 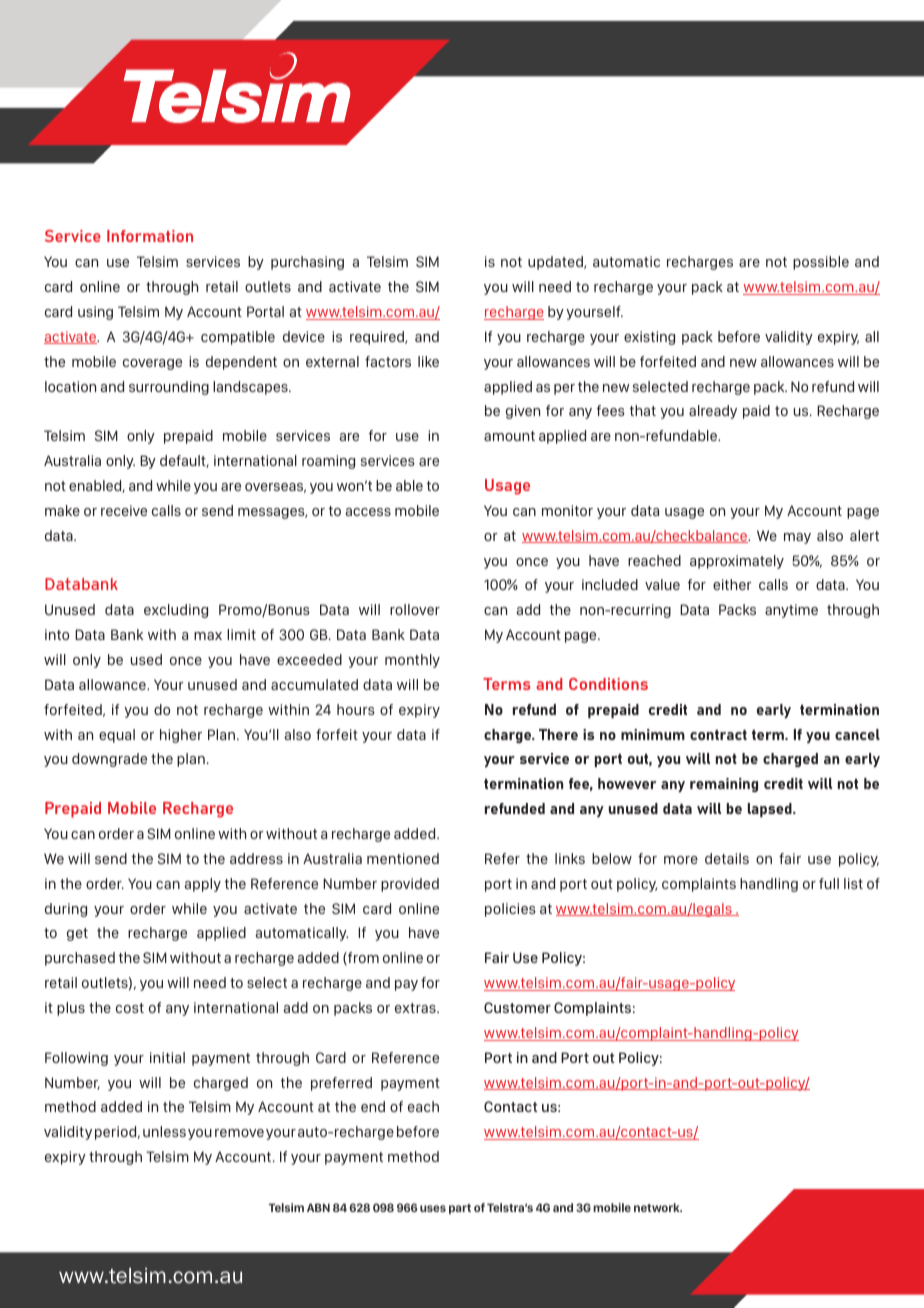 I want to click on policies, so click(x=510, y=910).
